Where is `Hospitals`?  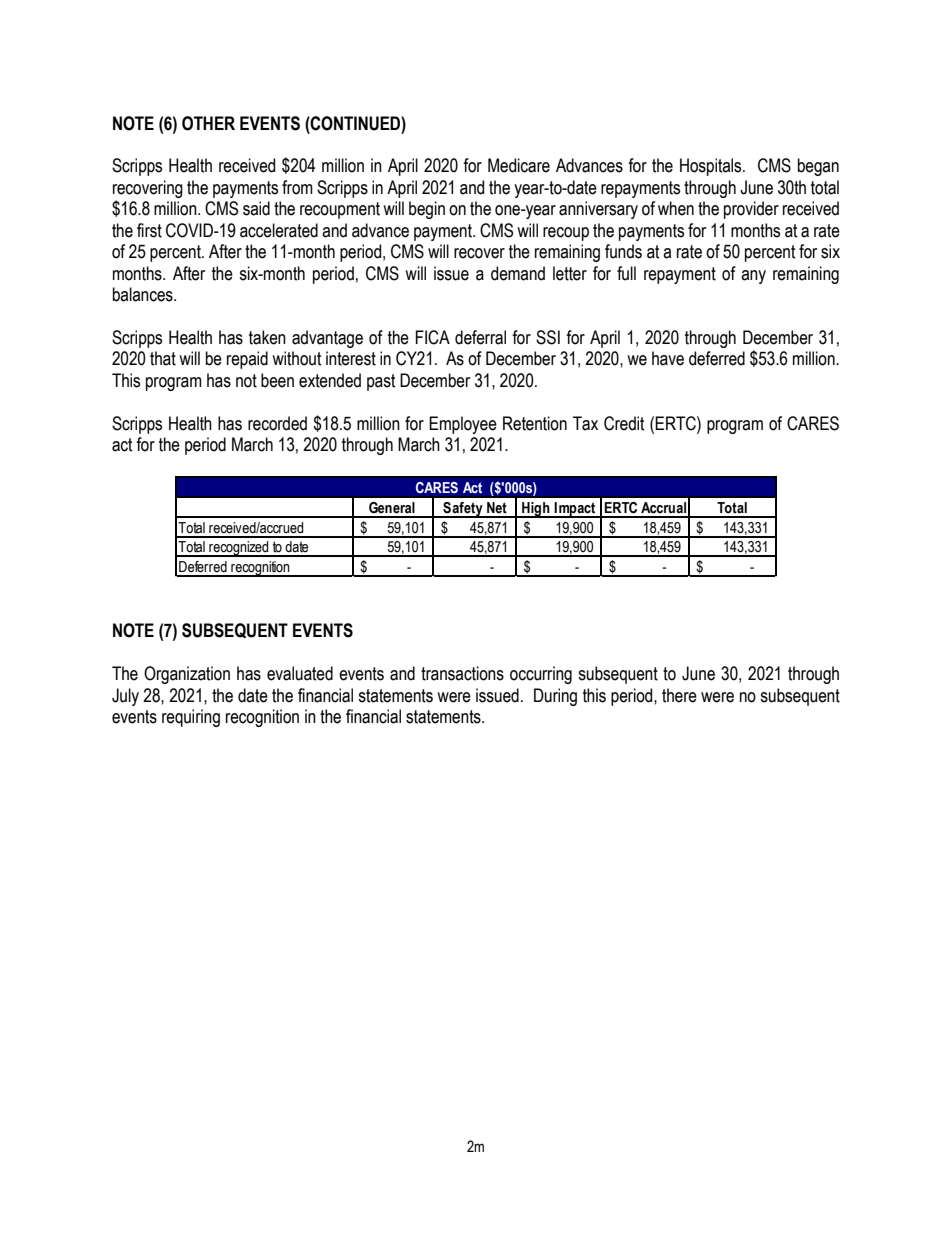
Hospitals is located at coordinates (712, 167).
